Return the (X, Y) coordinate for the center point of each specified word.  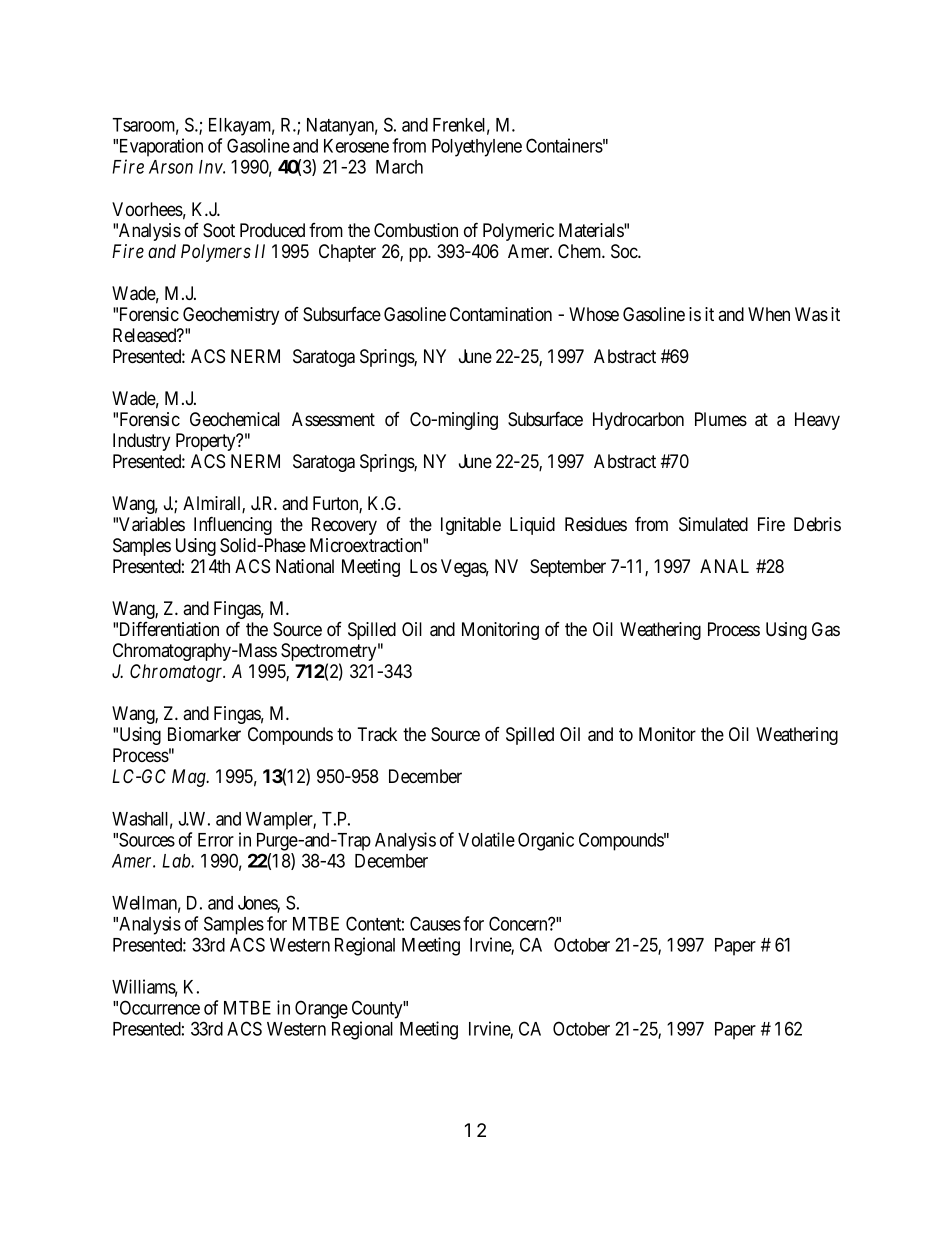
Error (216, 840)
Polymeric (518, 232)
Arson (171, 167)
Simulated (713, 524)
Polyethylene (477, 148)
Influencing (233, 525)
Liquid (532, 526)
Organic (546, 841)
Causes (435, 923)
